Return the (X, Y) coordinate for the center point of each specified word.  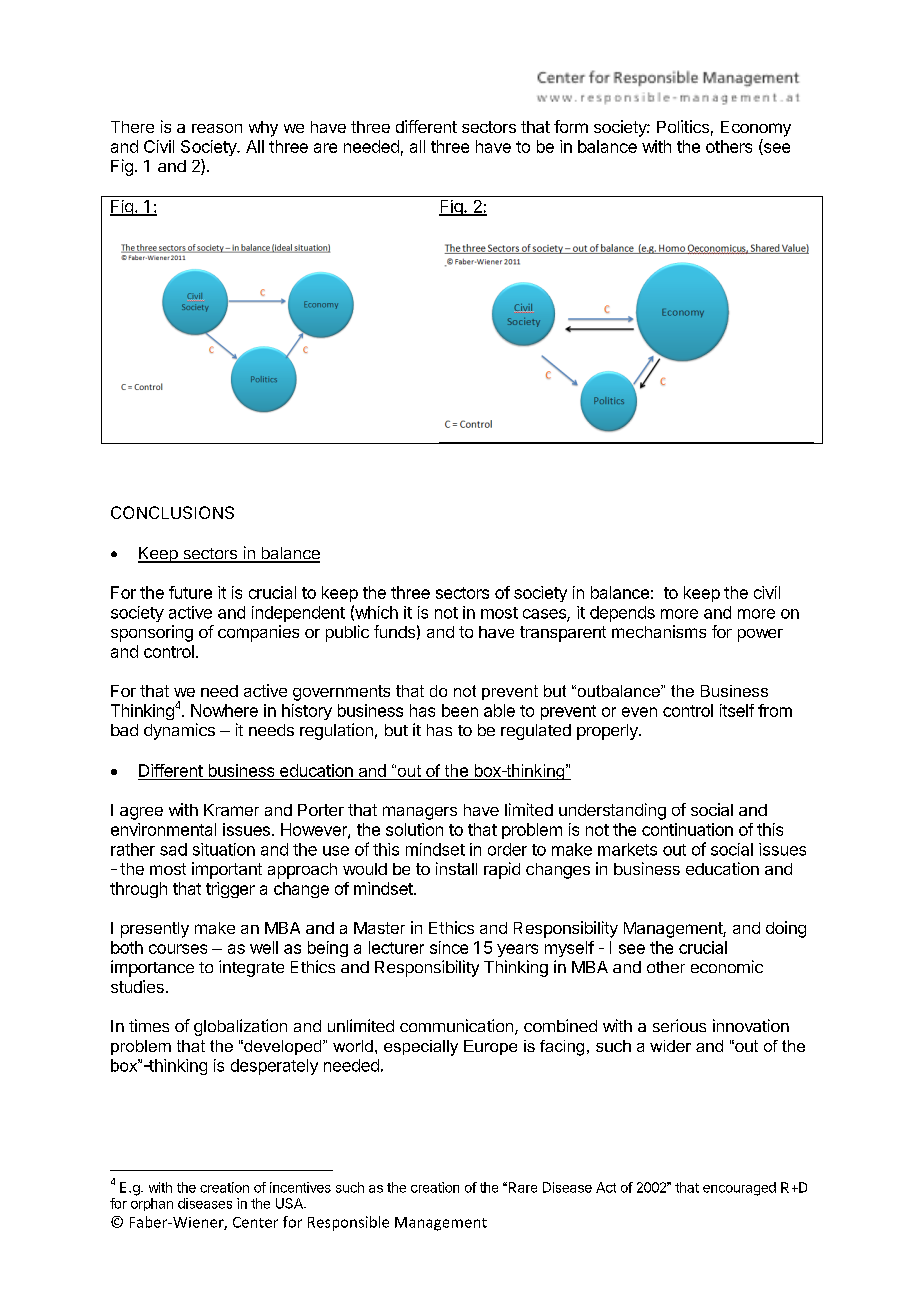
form (571, 126)
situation (224, 849)
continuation (687, 829)
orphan (152, 1204)
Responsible (348, 1223)
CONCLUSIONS (172, 512)
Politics (683, 126)
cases (545, 615)
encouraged (739, 1189)
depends (622, 614)
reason (217, 128)
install (456, 868)
